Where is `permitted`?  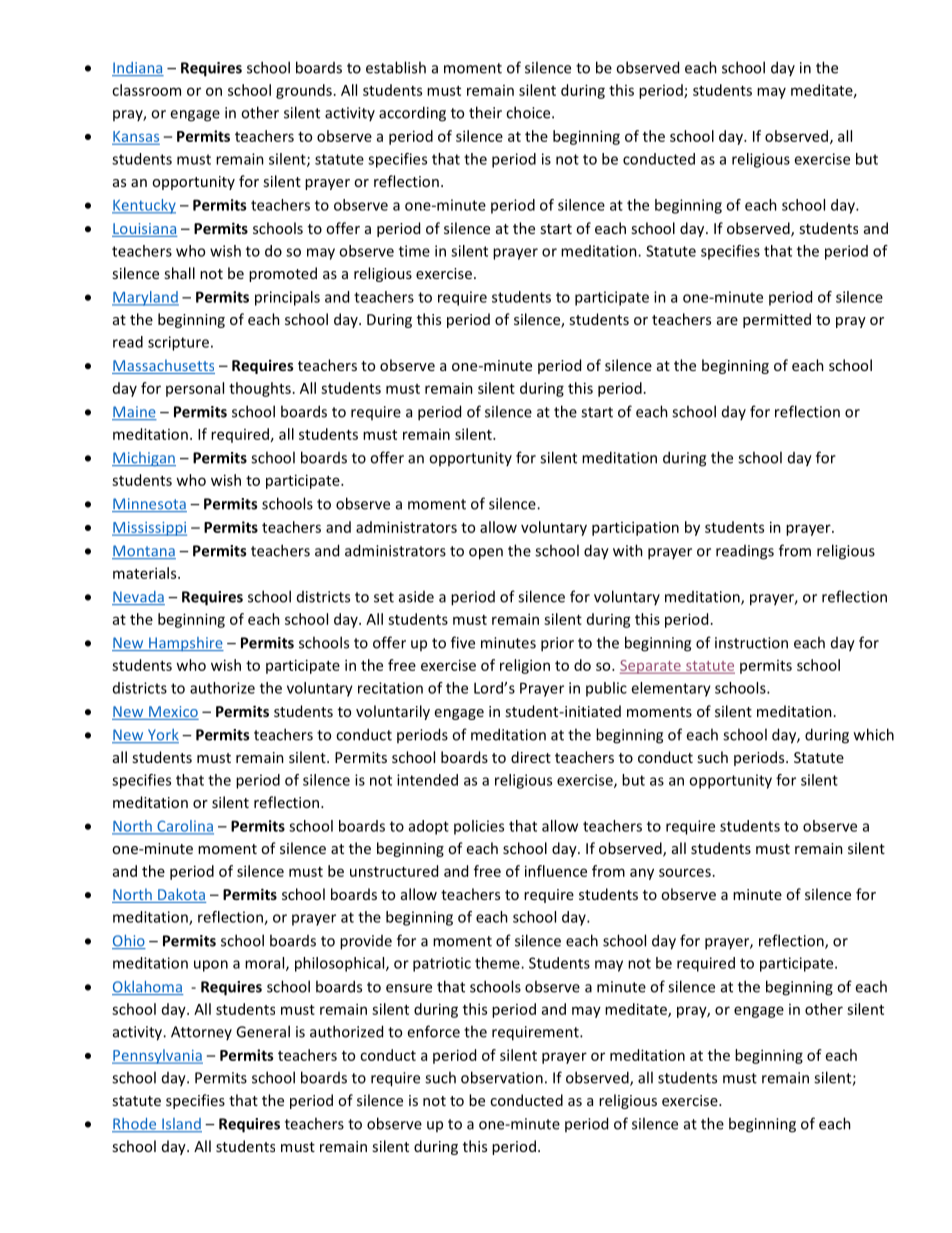 permitted is located at coordinates (777, 320).
